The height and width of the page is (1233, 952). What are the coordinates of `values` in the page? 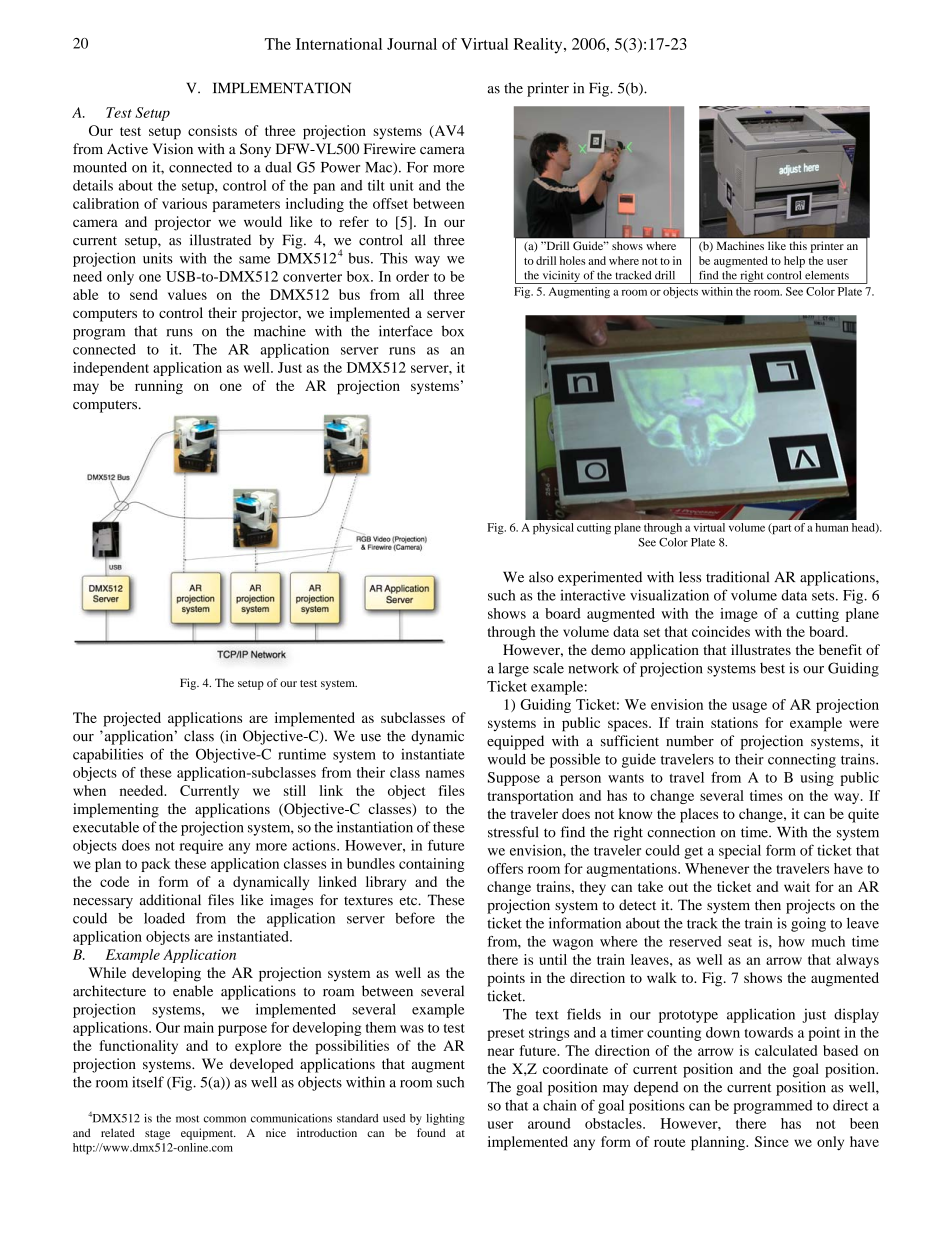 It's located at (187, 294).
